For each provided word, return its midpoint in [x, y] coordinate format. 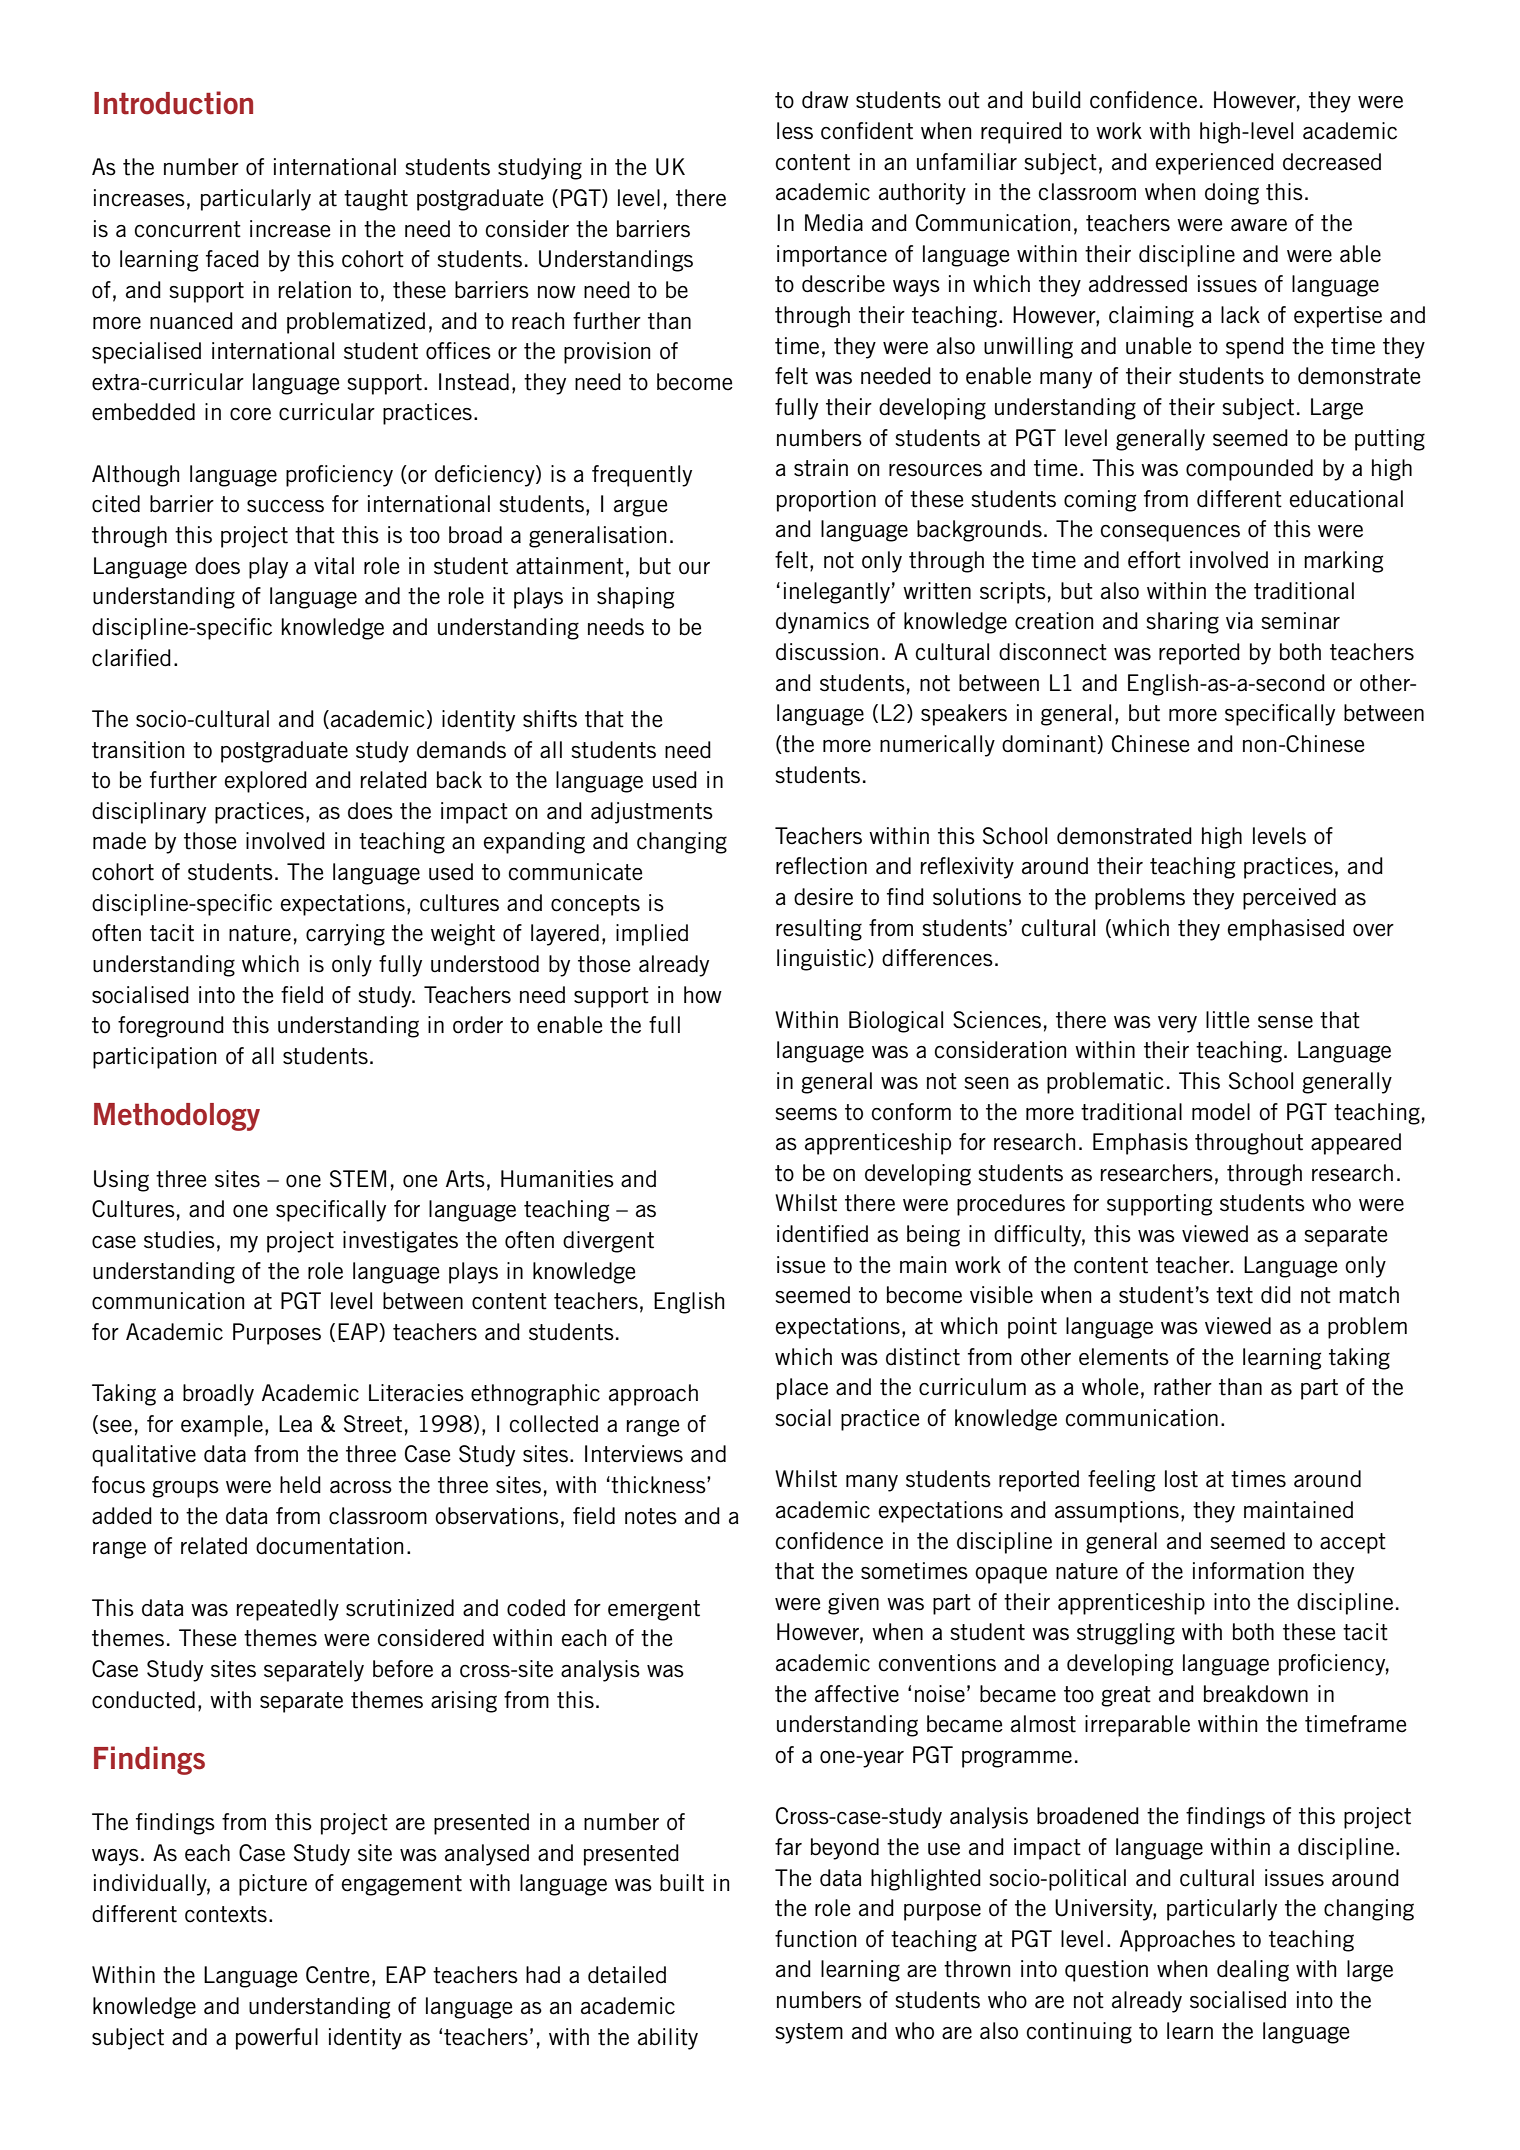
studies [179, 1240]
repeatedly [288, 1610]
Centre [338, 1975]
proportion [826, 501]
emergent [654, 1610]
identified [822, 1234]
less [795, 131]
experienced [1215, 164]
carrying [345, 935]
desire [823, 897]
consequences [1170, 533]
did [1276, 1295]
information [1248, 1571]
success [285, 506]
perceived [1289, 899]
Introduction [173, 103]
